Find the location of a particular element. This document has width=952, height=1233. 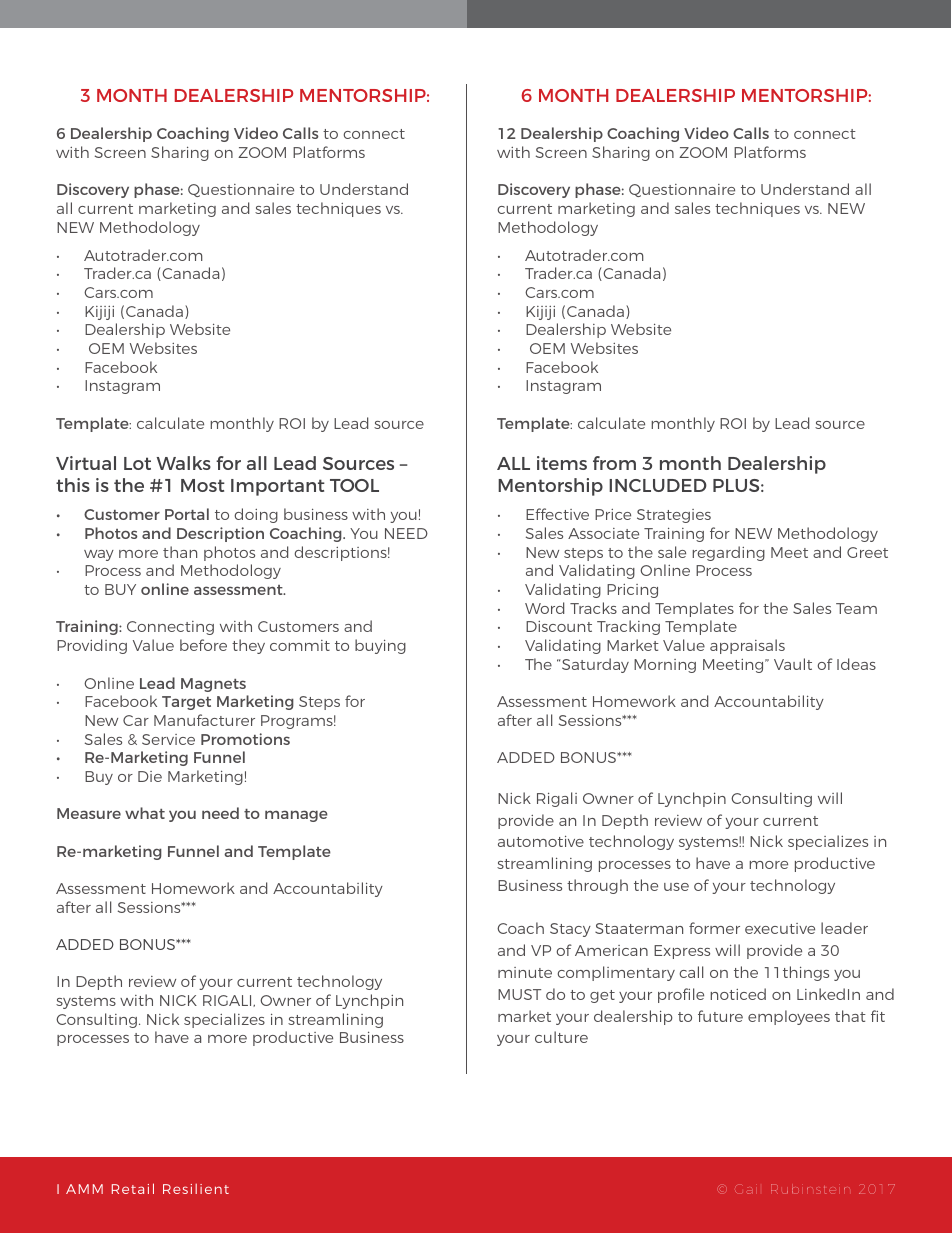

use is located at coordinates (676, 887).
